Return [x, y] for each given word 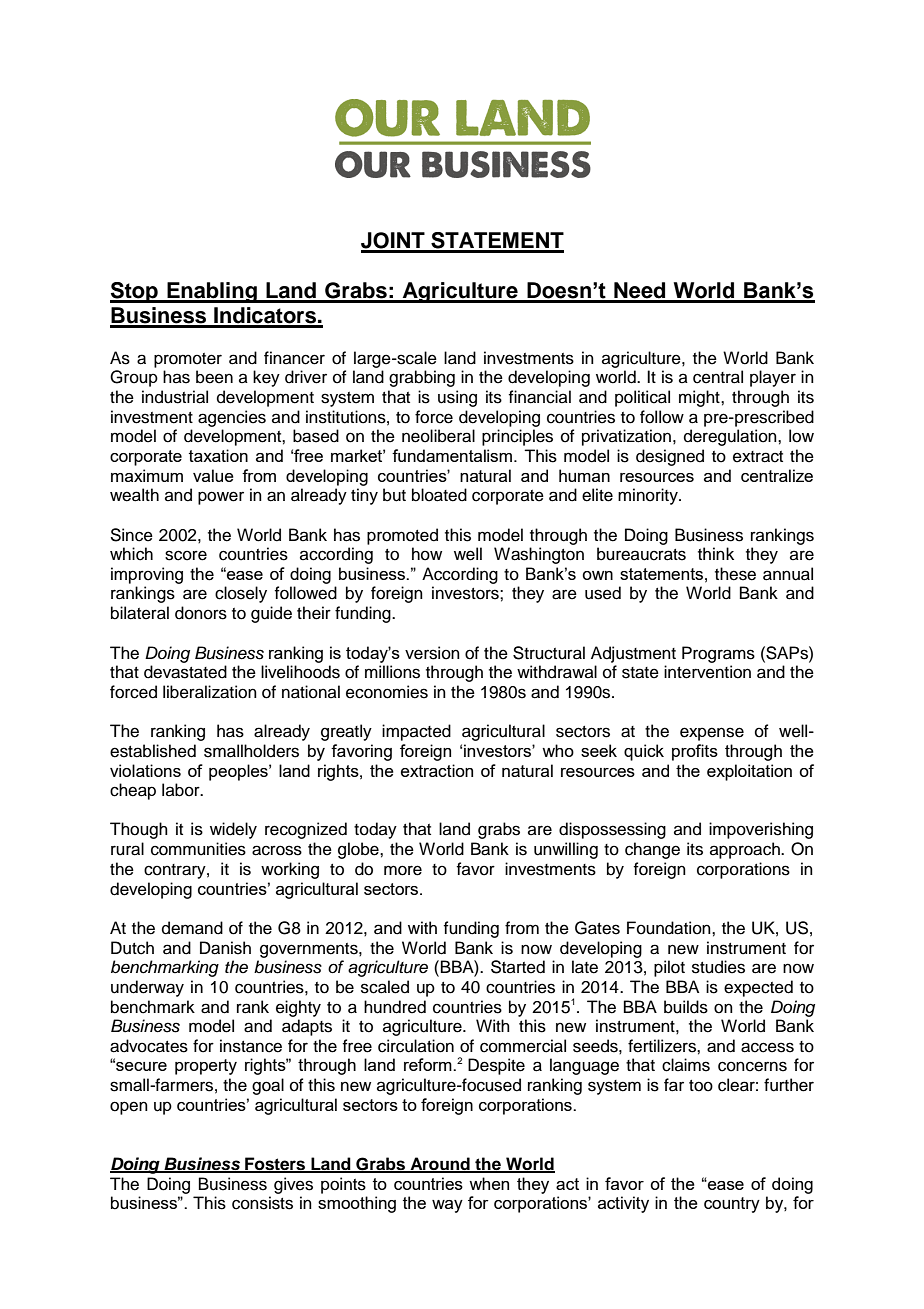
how [427, 554]
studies [718, 967]
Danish [225, 948]
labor [182, 790]
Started [518, 967]
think [716, 553]
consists [262, 1203]
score [186, 555]
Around [440, 1164]
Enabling [212, 292]
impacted [416, 732]
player [773, 378]
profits [695, 752]
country [732, 1205]
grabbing [422, 378]
